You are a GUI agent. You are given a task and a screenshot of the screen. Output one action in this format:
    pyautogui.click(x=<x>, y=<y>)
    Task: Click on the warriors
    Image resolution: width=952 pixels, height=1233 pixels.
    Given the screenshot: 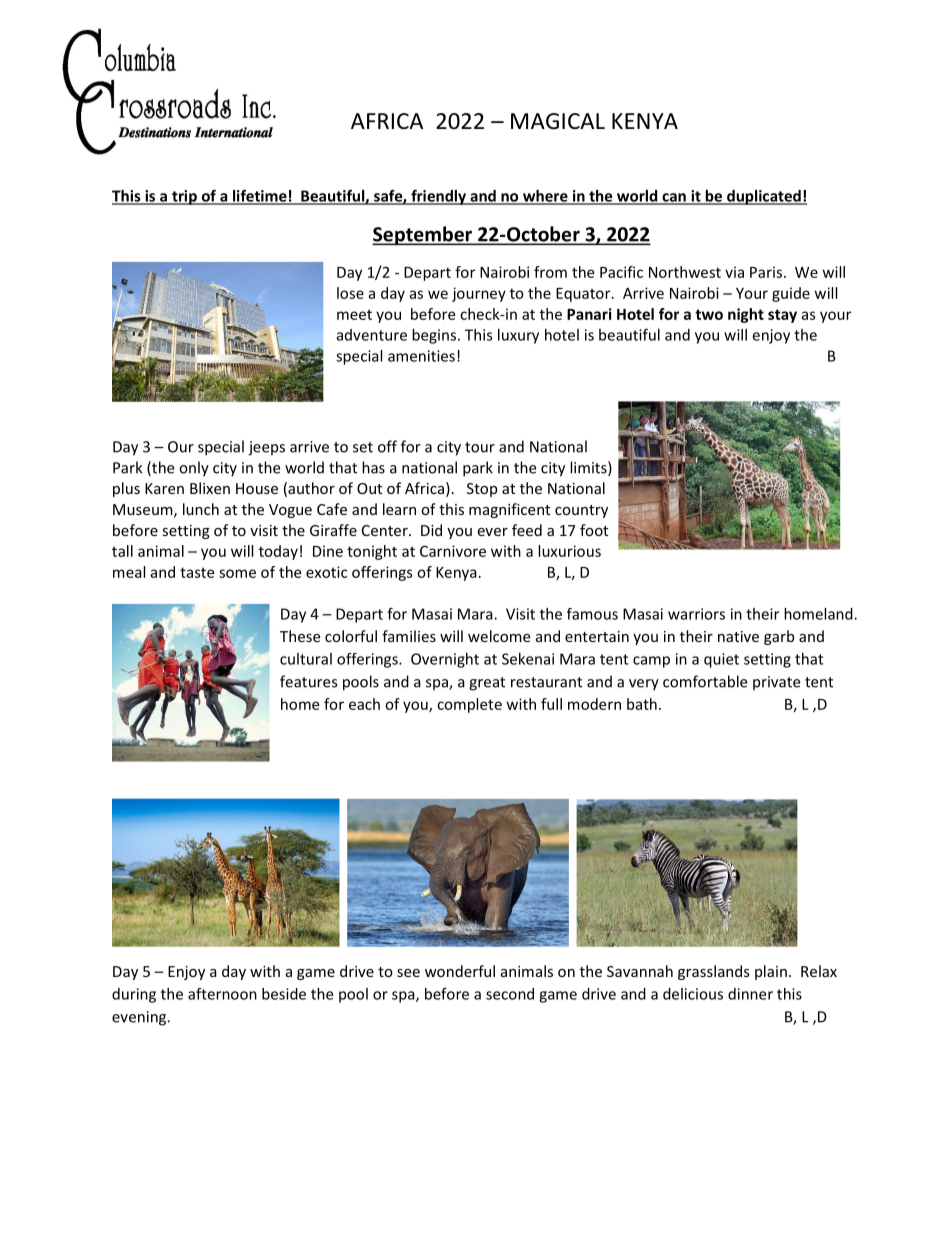 What is the action you would take?
    pyautogui.click(x=696, y=614)
